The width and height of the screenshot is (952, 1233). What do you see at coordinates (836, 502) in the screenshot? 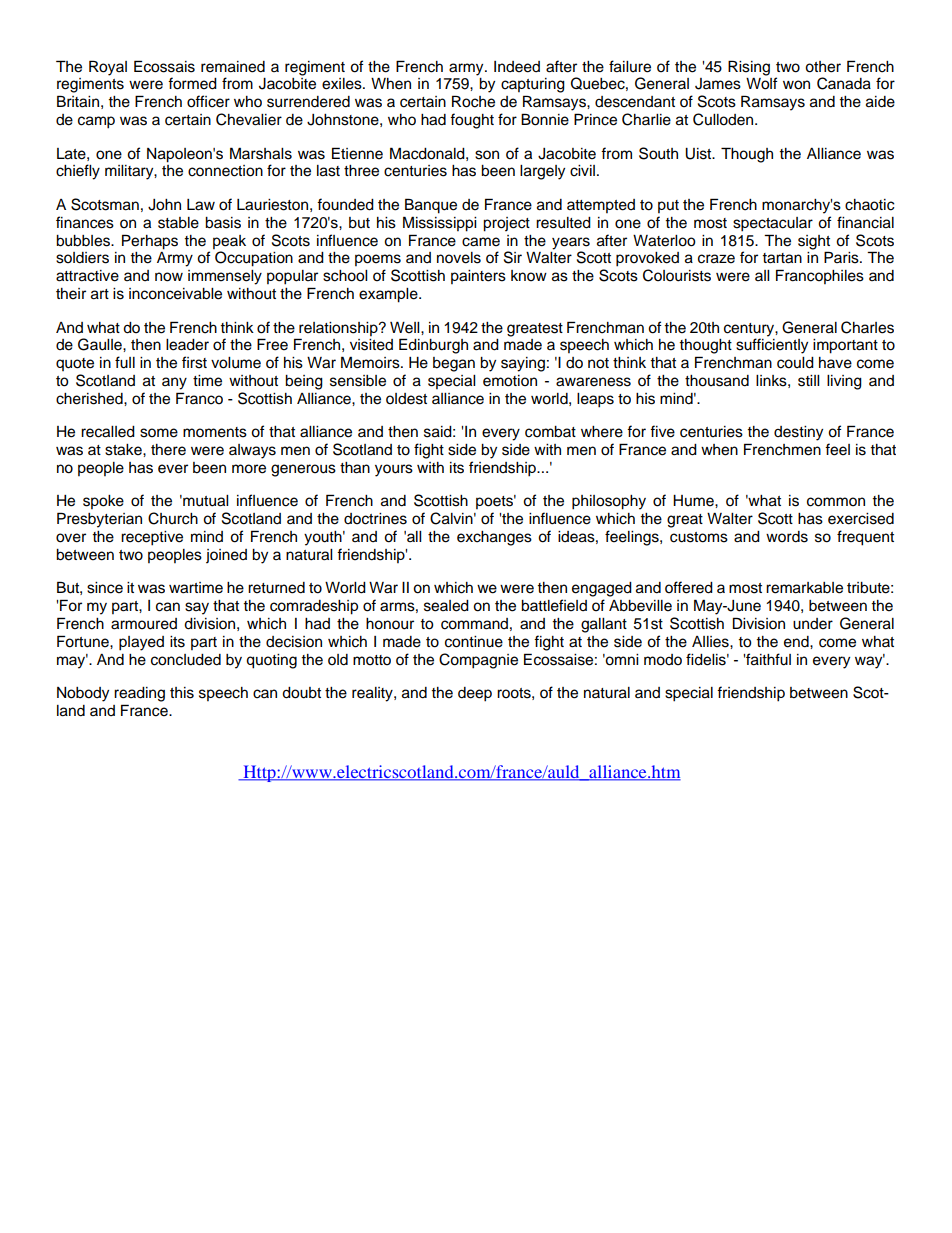
I see `common` at bounding box center [836, 502].
